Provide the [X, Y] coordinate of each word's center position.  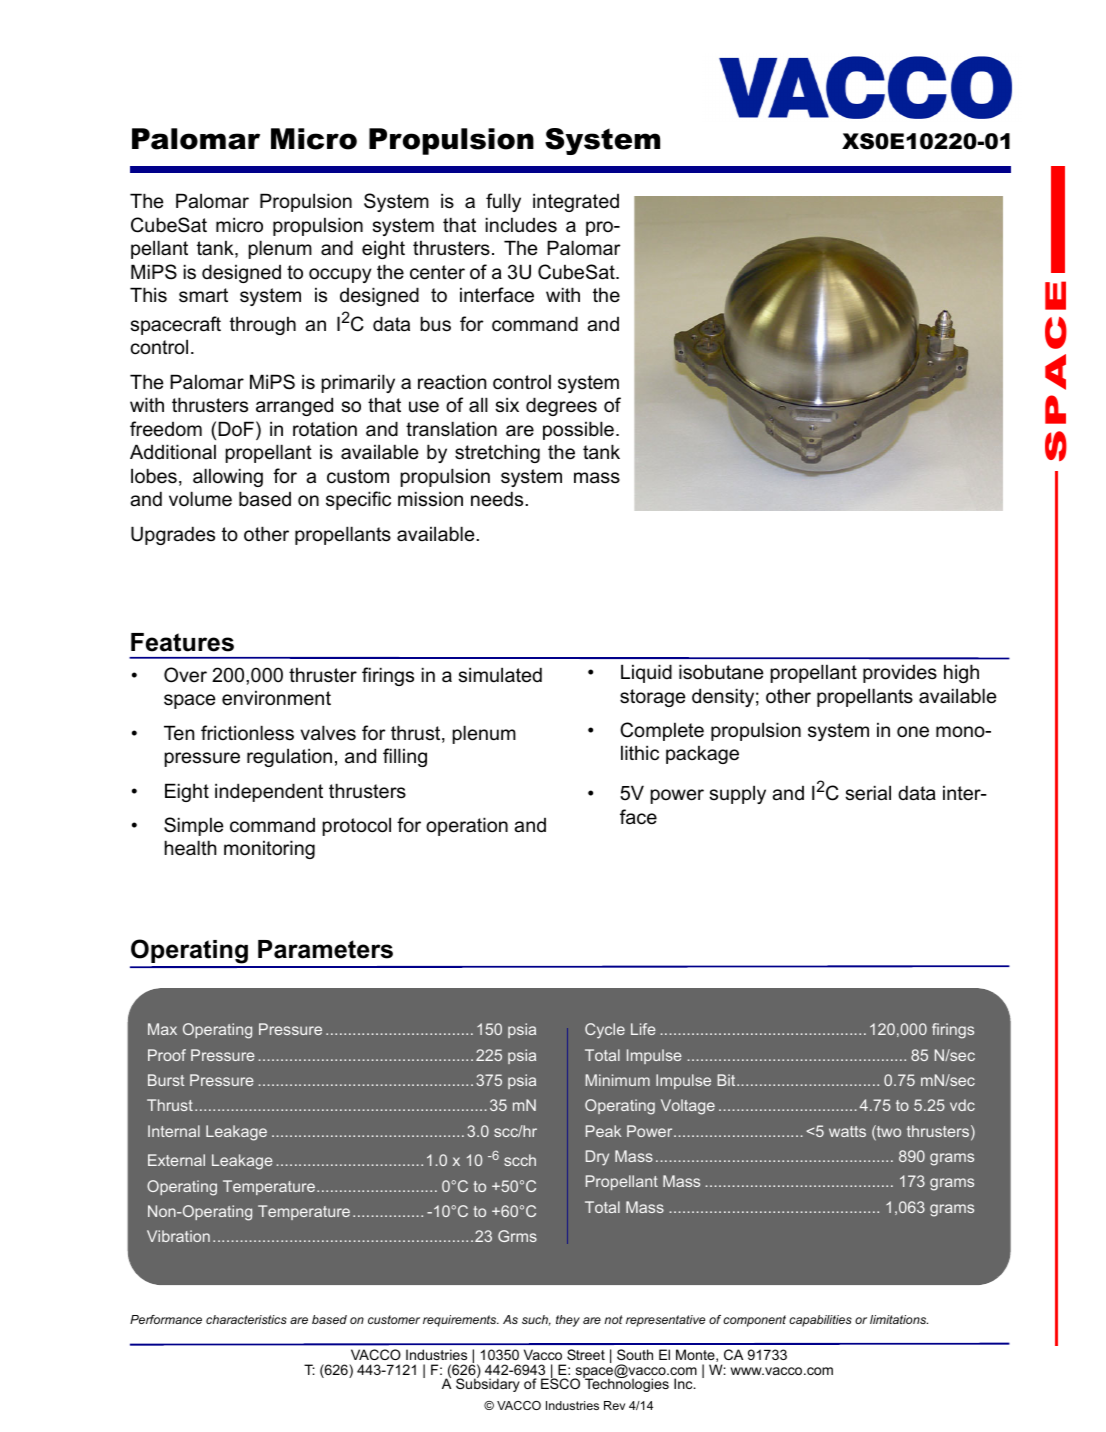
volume [200, 499]
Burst [166, 1080]
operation [467, 826]
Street [586, 1354]
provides [900, 674]
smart [203, 295]
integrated [576, 202]
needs [498, 499]
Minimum [618, 1080]
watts [847, 1131]
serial [868, 793]
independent [269, 792]
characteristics [246, 1319]
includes [521, 225]
